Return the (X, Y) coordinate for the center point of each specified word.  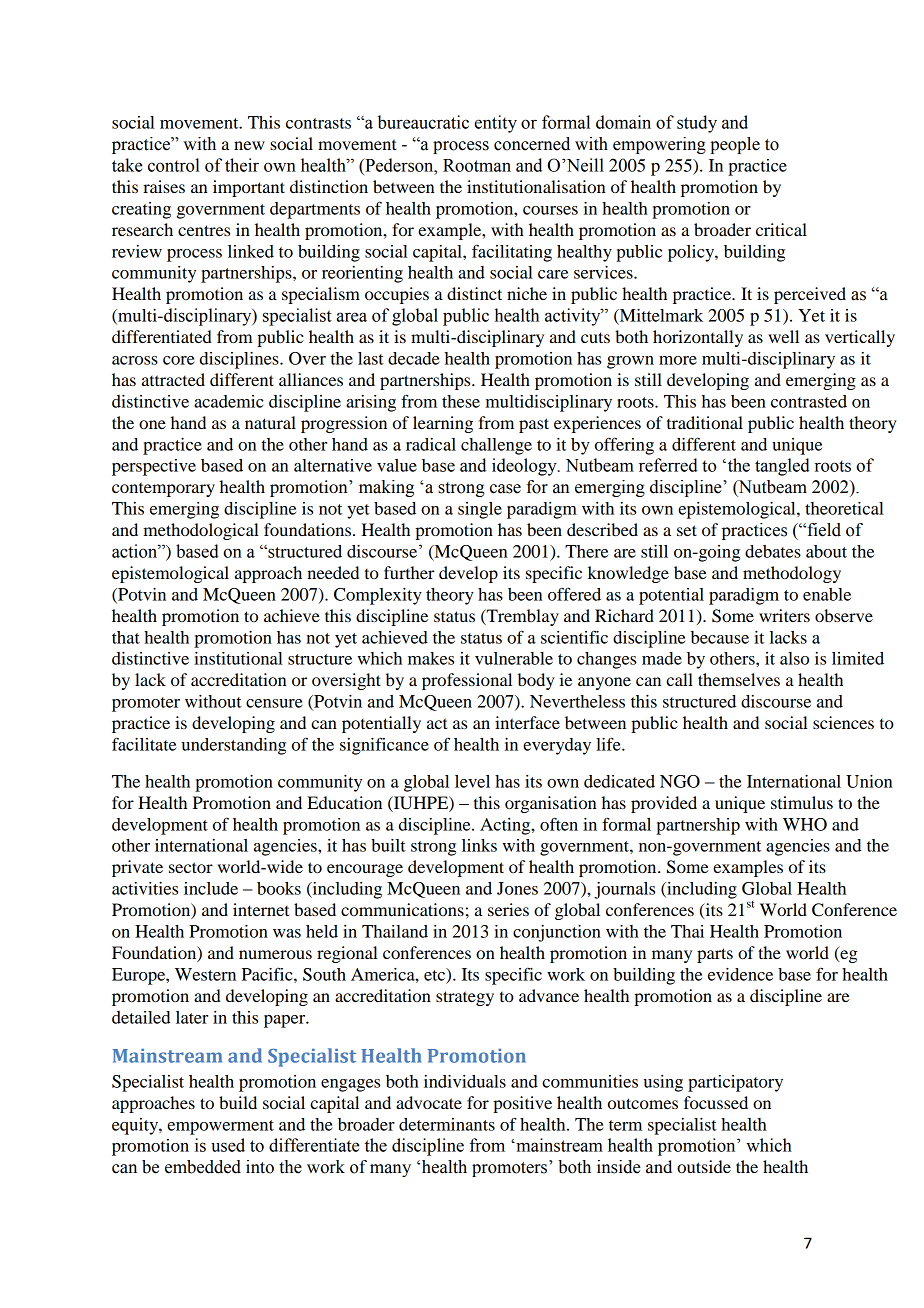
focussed (716, 1102)
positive (522, 1104)
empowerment (220, 1127)
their (242, 165)
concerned (532, 144)
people (735, 145)
